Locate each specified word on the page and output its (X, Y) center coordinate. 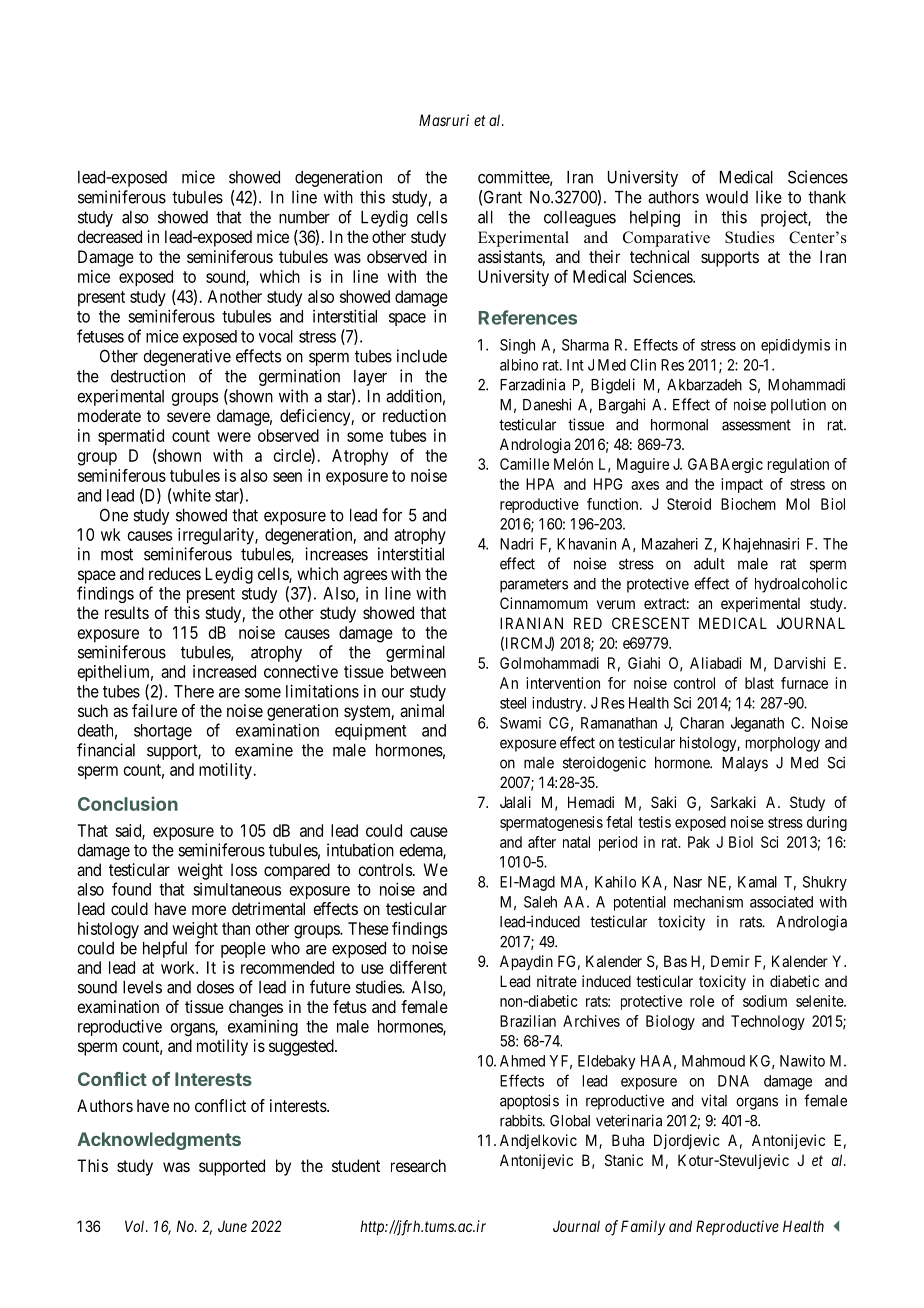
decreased (109, 236)
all (485, 217)
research (418, 1165)
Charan (702, 723)
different (418, 967)
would (727, 197)
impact (742, 485)
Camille (524, 464)
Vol (136, 1226)
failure (154, 710)
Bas (675, 961)
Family (643, 1227)
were (234, 437)
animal (422, 710)
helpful (165, 949)
